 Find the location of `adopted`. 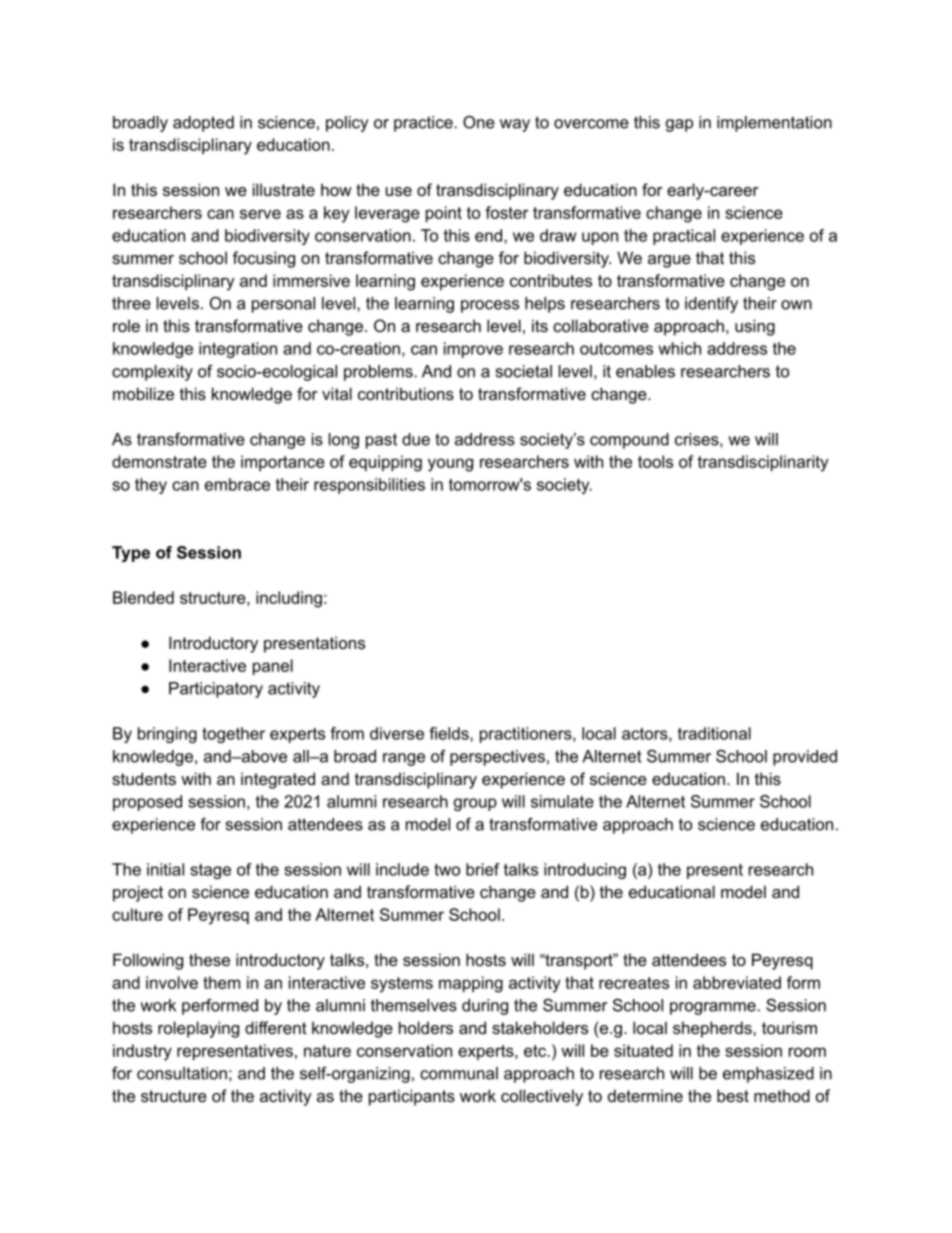

adopted is located at coordinates (203, 124).
